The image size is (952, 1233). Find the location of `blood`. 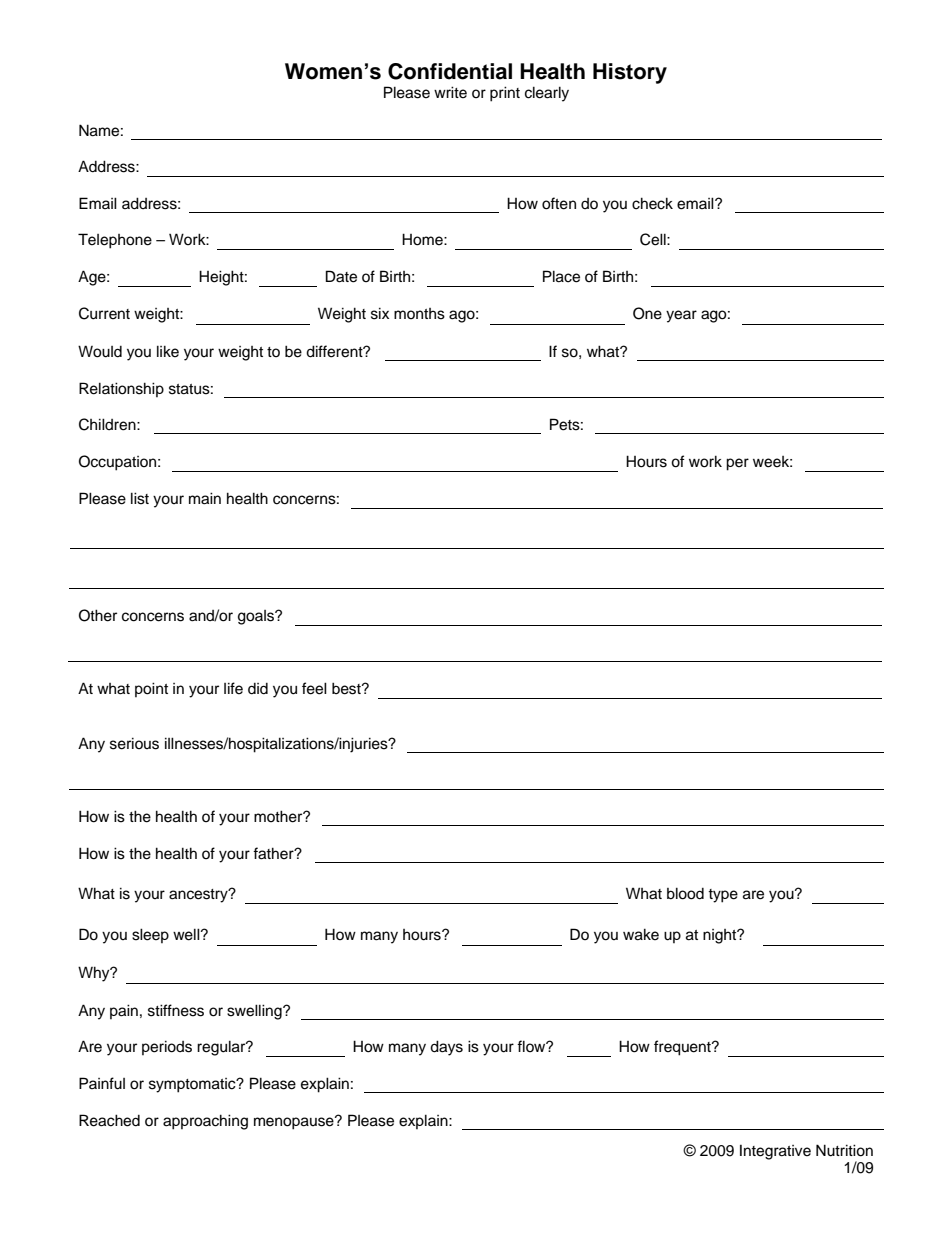

blood is located at coordinates (685, 893).
